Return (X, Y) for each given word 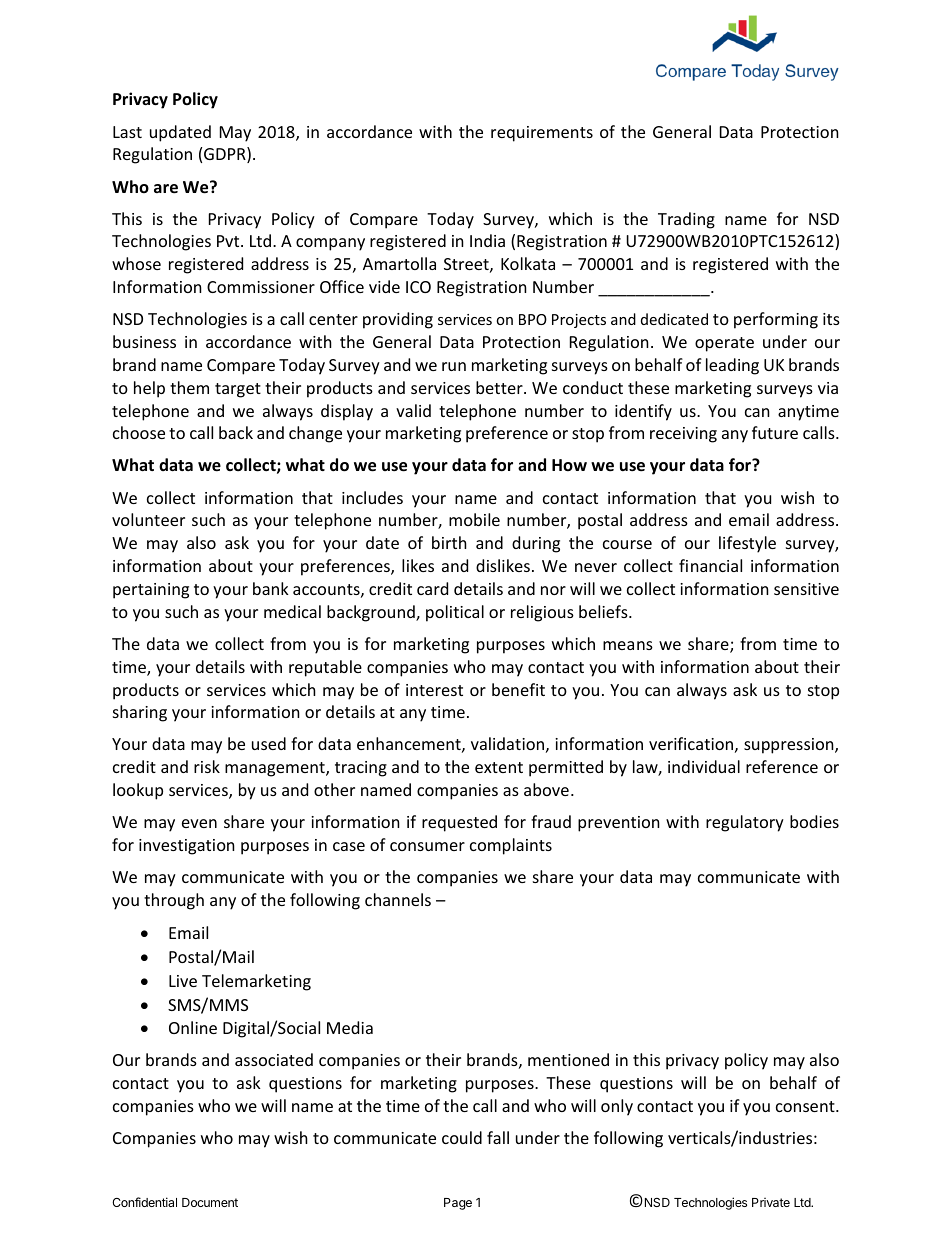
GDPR (226, 155)
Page (458, 1204)
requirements (542, 134)
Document (210, 1202)
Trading (686, 220)
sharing (140, 713)
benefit (518, 689)
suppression (790, 746)
